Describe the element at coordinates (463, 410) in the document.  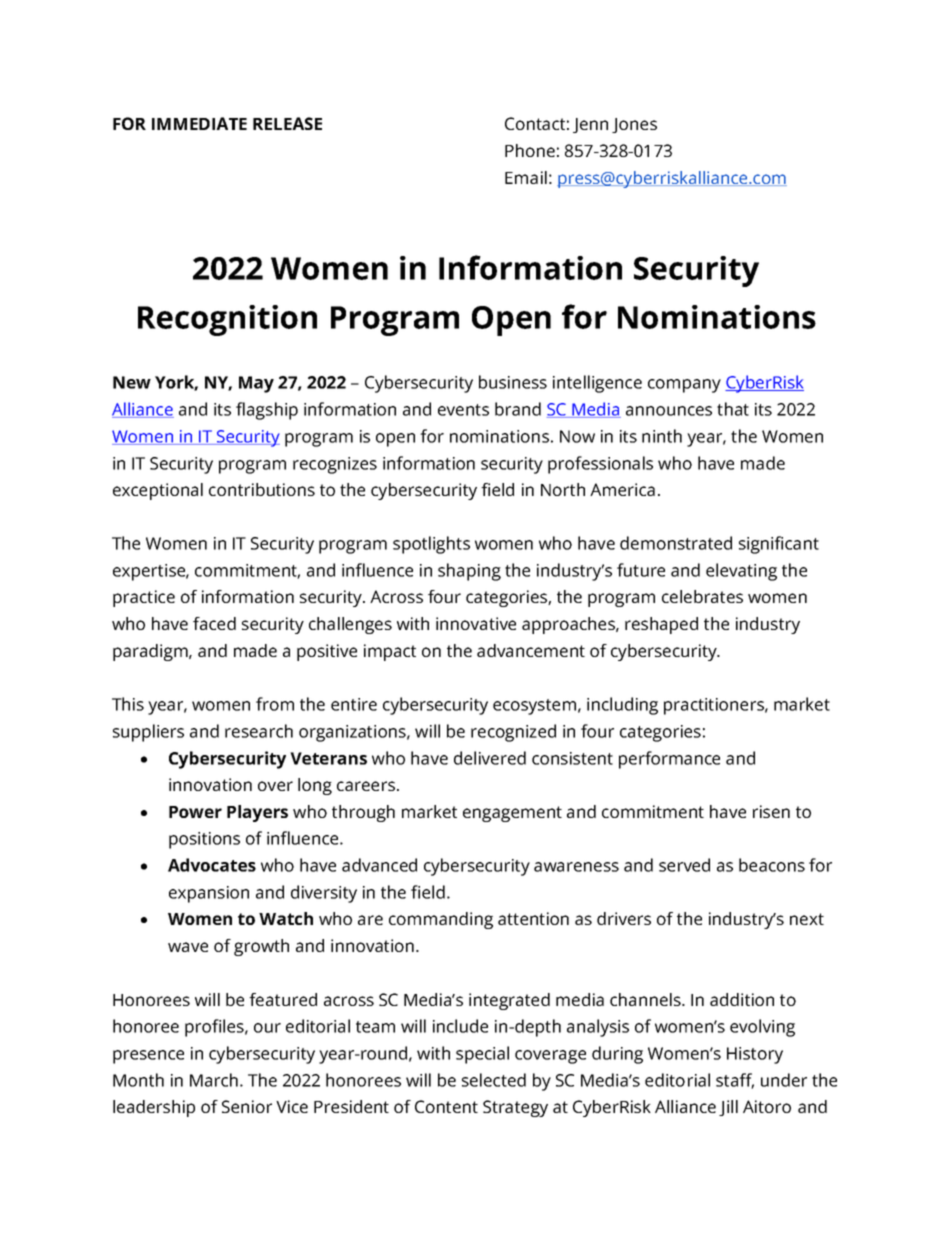
I see `events` at that location.
